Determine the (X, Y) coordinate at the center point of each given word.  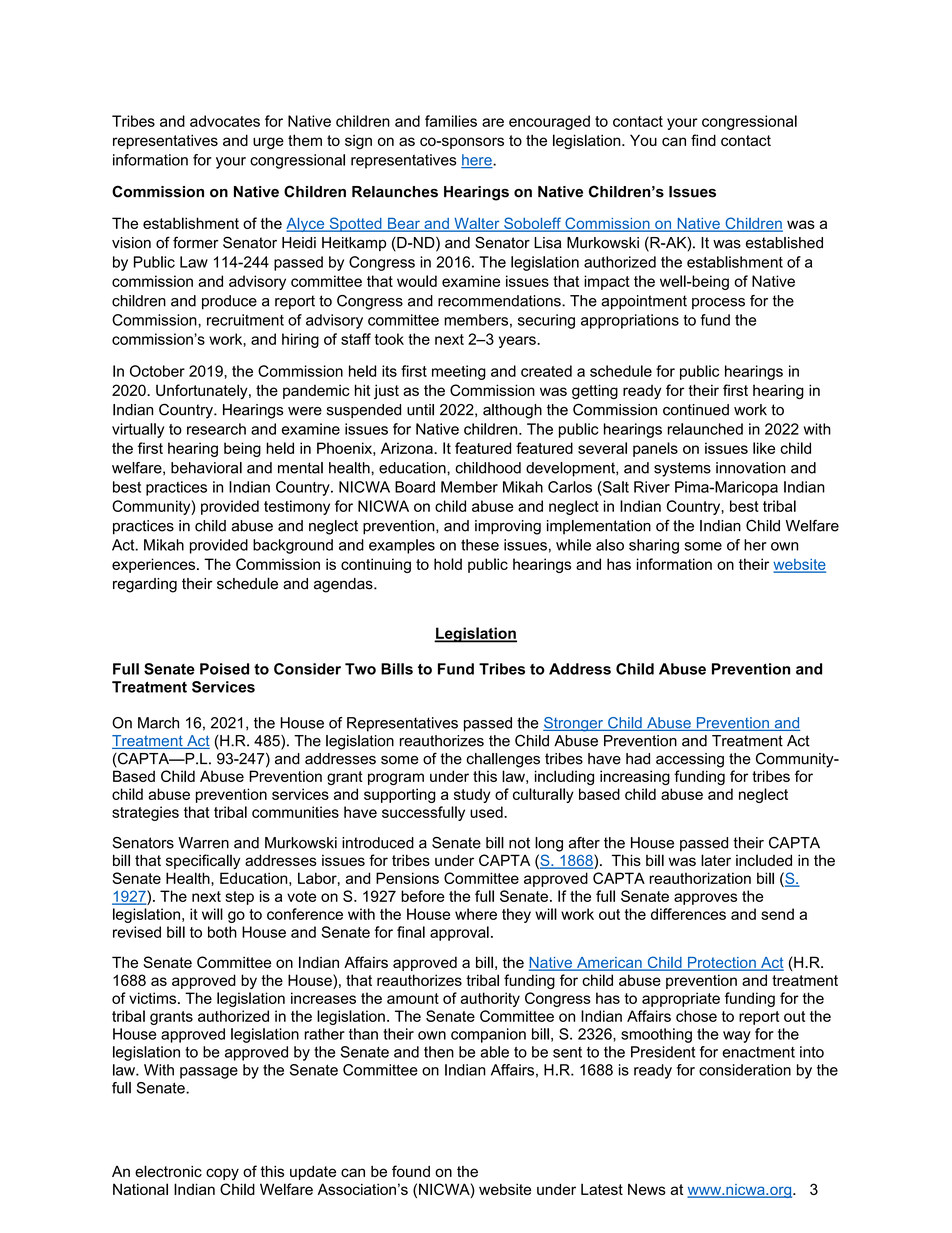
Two (360, 669)
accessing (690, 760)
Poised (224, 669)
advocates (225, 121)
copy (222, 1174)
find (703, 140)
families (451, 121)
